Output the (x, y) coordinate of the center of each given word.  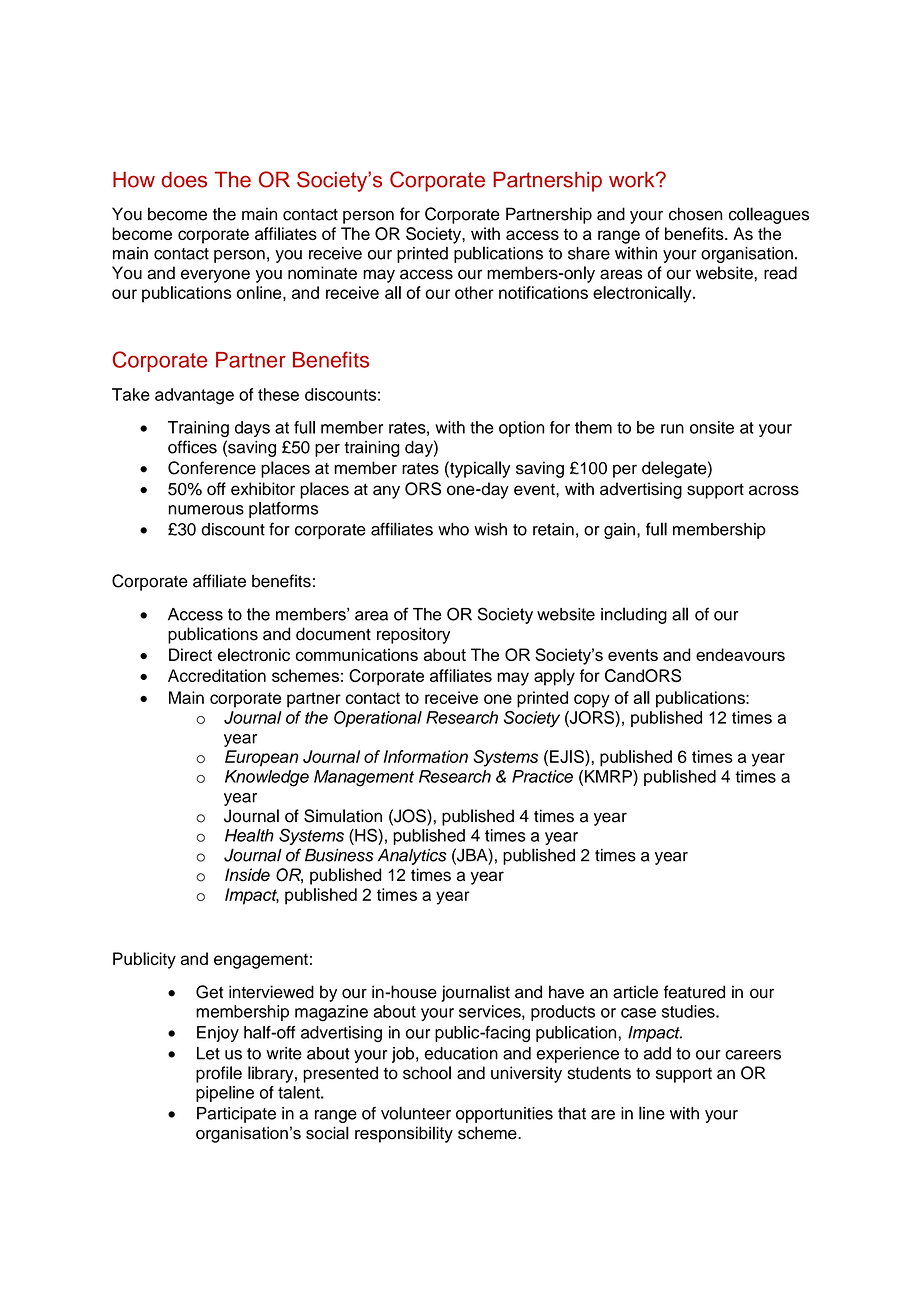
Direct (190, 654)
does (184, 179)
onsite (712, 427)
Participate (236, 1115)
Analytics (412, 856)
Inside (247, 875)
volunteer (416, 1113)
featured (694, 992)
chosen (695, 214)
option (521, 429)
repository (413, 635)
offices (192, 447)
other (474, 292)
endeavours (740, 654)
